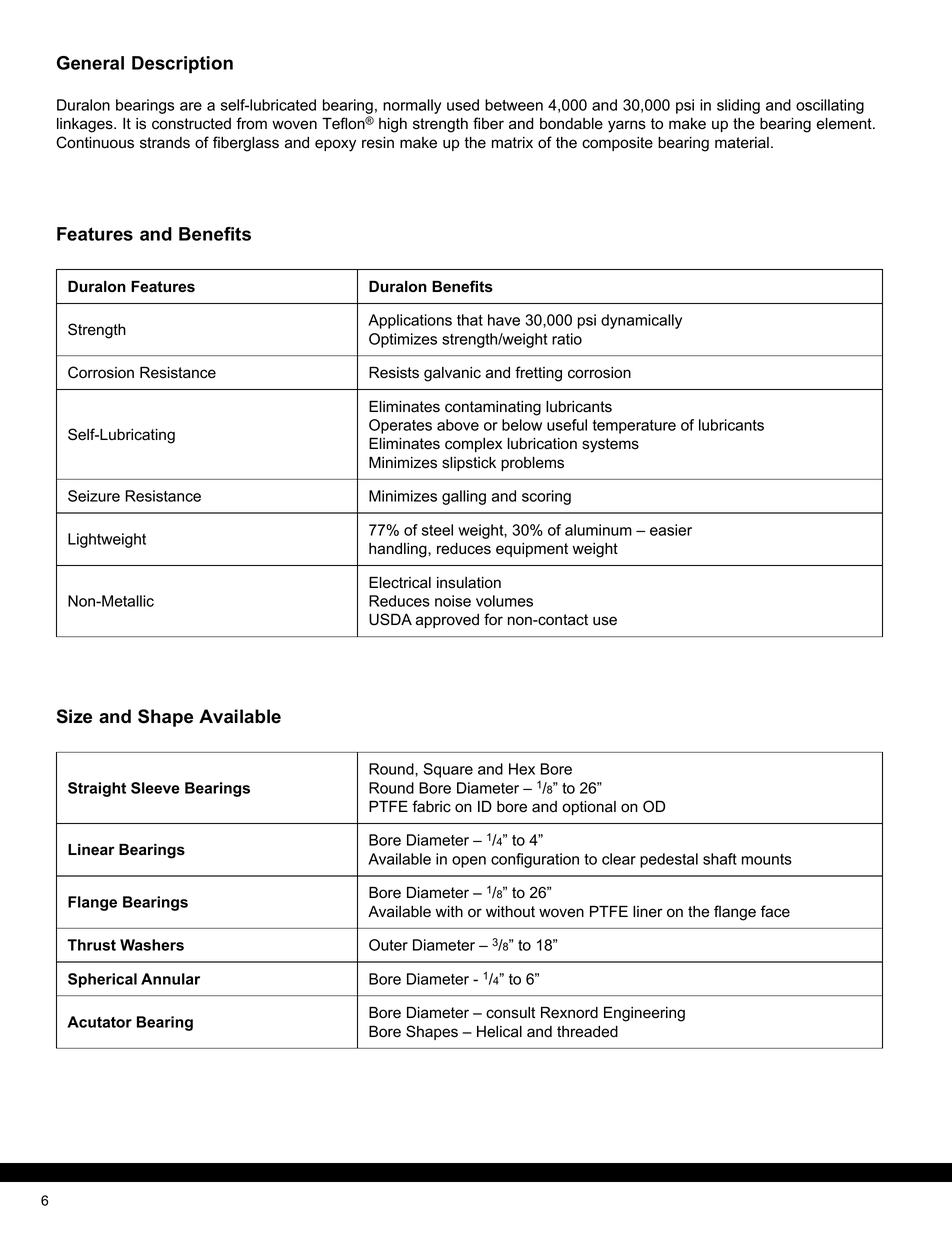  What do you see at coordinates (74, 716) in the document?
I see `Size` at bounding box center [74, 716].
